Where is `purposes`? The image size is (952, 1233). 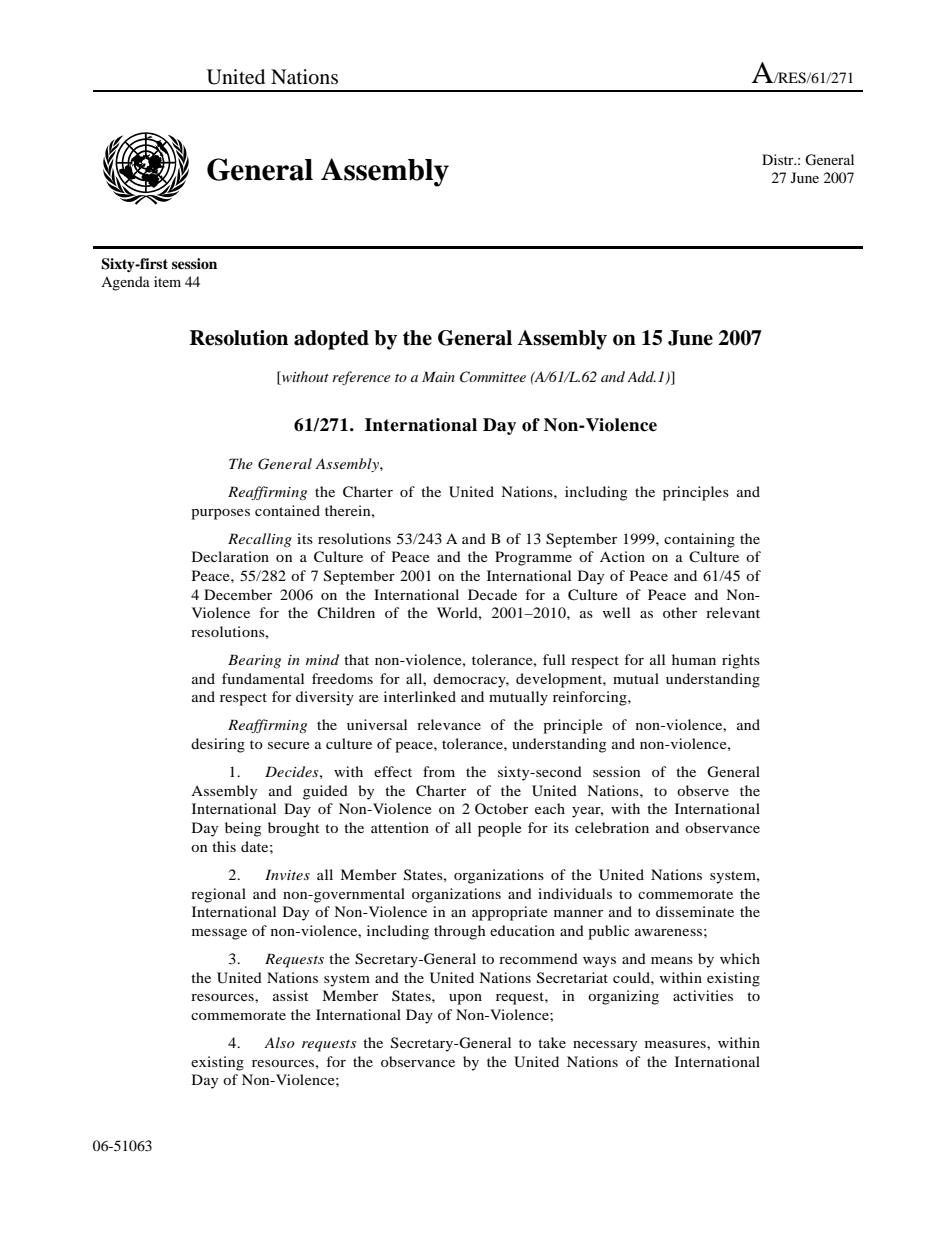 purposes is located at coordinates (220, 514).
